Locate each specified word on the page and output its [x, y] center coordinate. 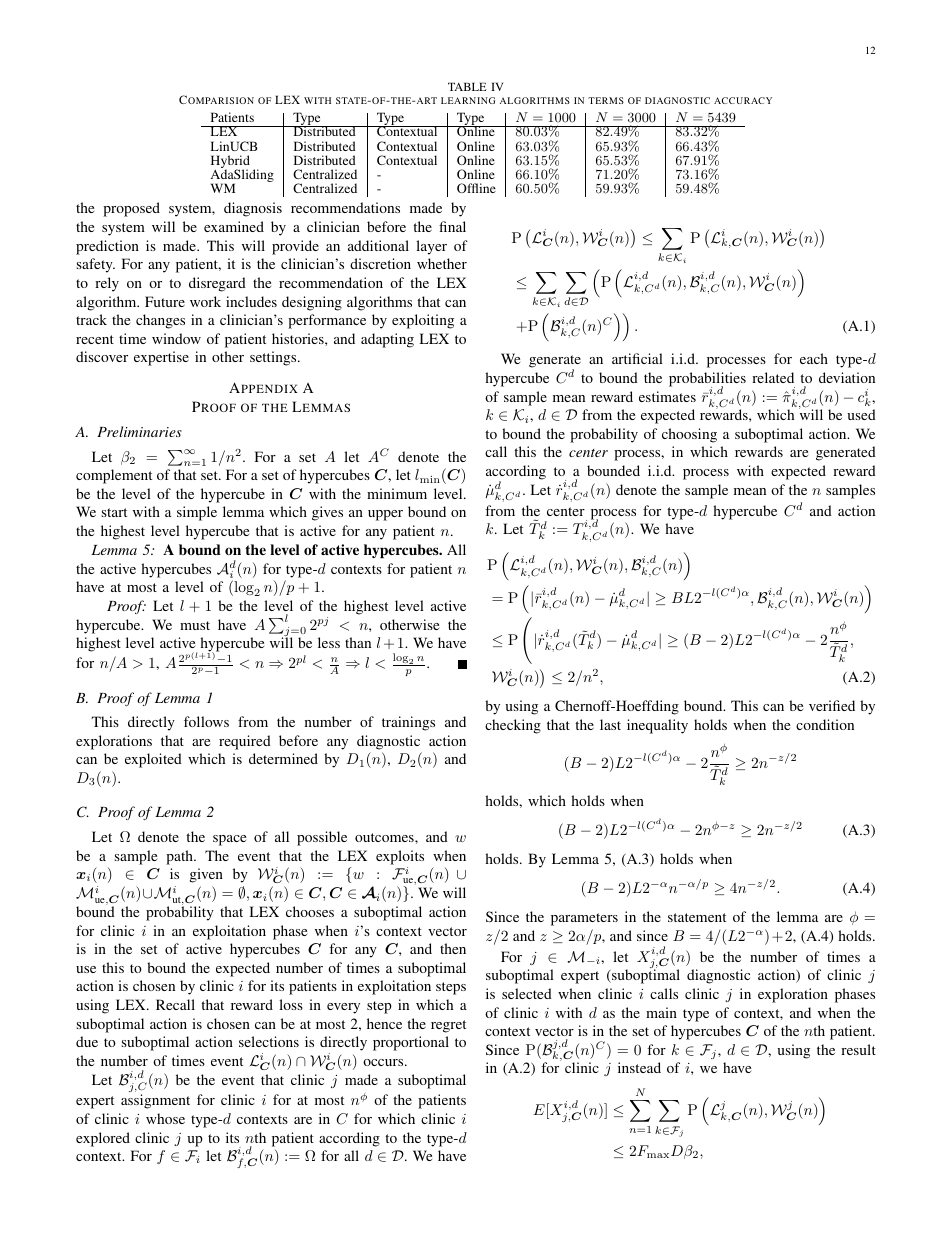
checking [513, 726]
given [206, 875]
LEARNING [468, 100]
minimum [397, 493]
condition [825, 724]
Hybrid [230, 163]
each [814, 358]
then [453, 948]
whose [165, 1118]
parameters [584, 919]
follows [206, 721]
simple [197, 513]
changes [160, 321]
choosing [689, 435]
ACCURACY [743, 100]
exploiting [423, 321]
